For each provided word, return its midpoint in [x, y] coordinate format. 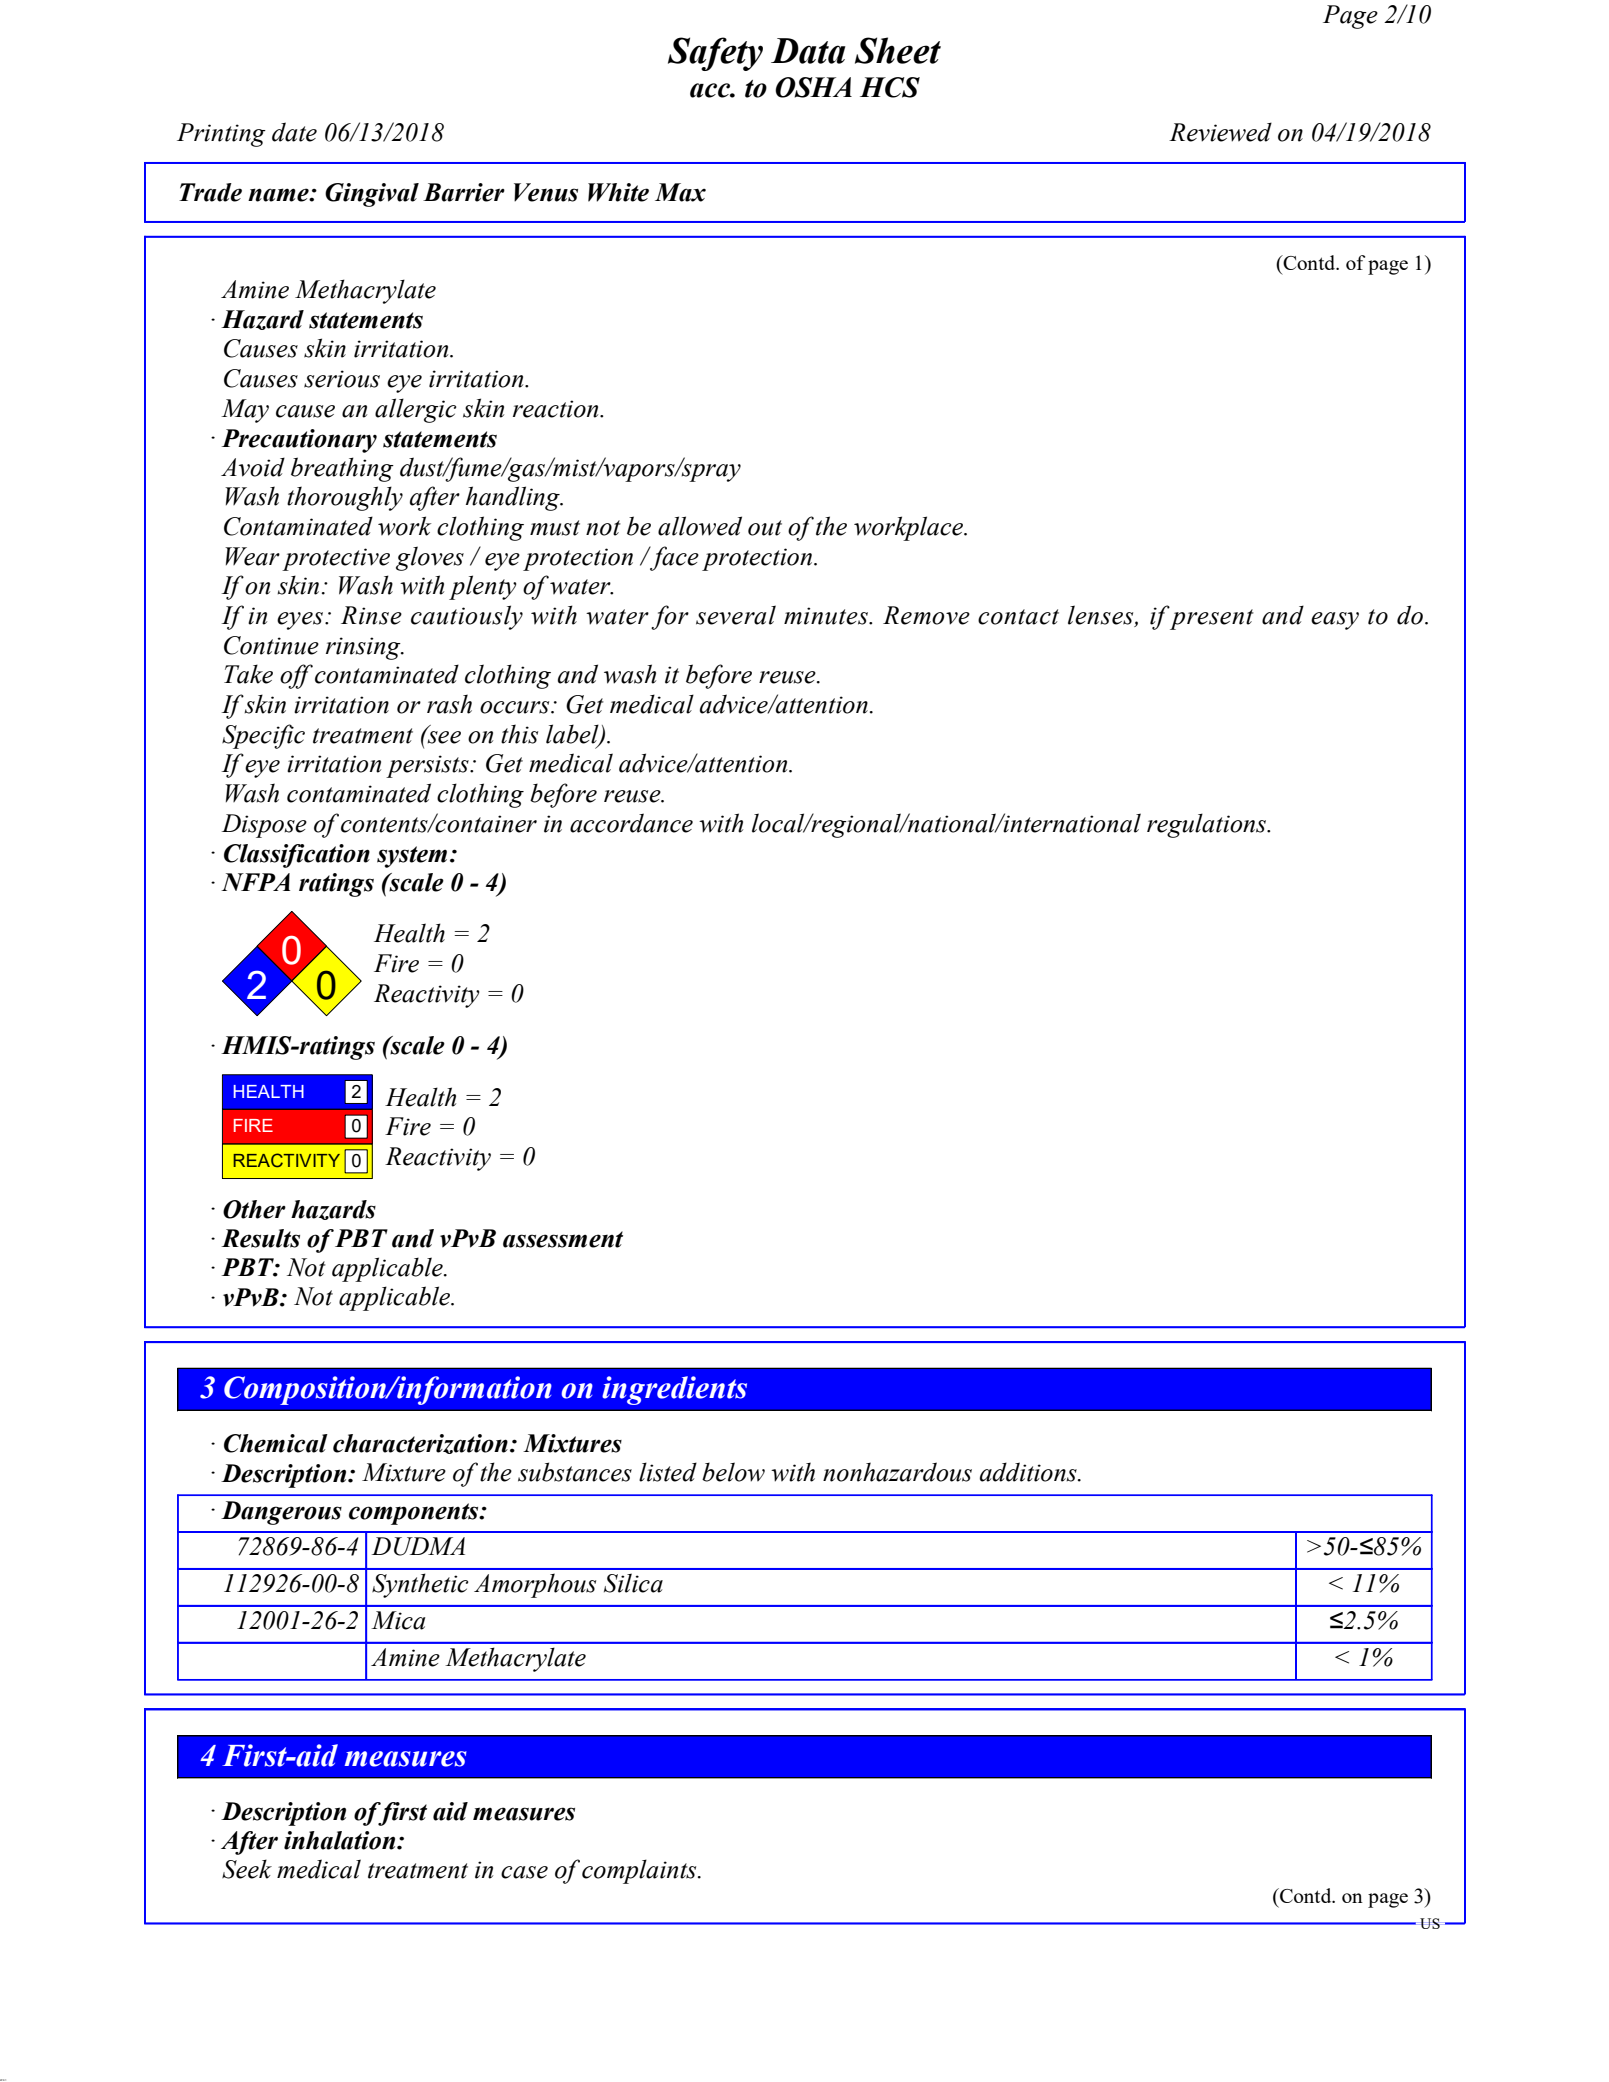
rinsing [364, 648]
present [1211, 618]
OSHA [813, 87]
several [736, 615]
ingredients [674, 1390]
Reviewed [1220, 132]
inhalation [341, 1840]
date [294, 132]
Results [260, 1238]
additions [1029, 1472]
